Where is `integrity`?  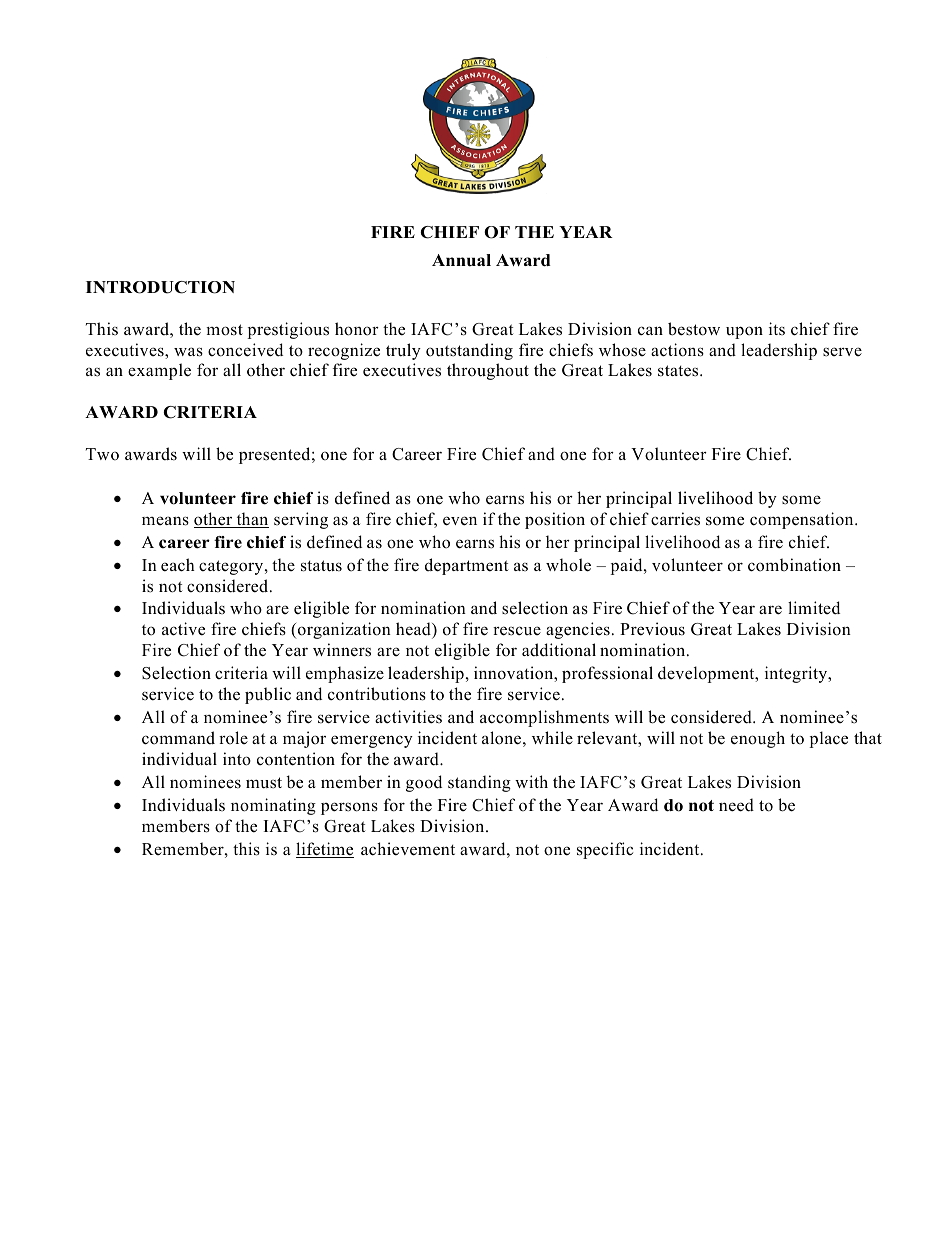
integrity is located at coordinates (797, 674).
